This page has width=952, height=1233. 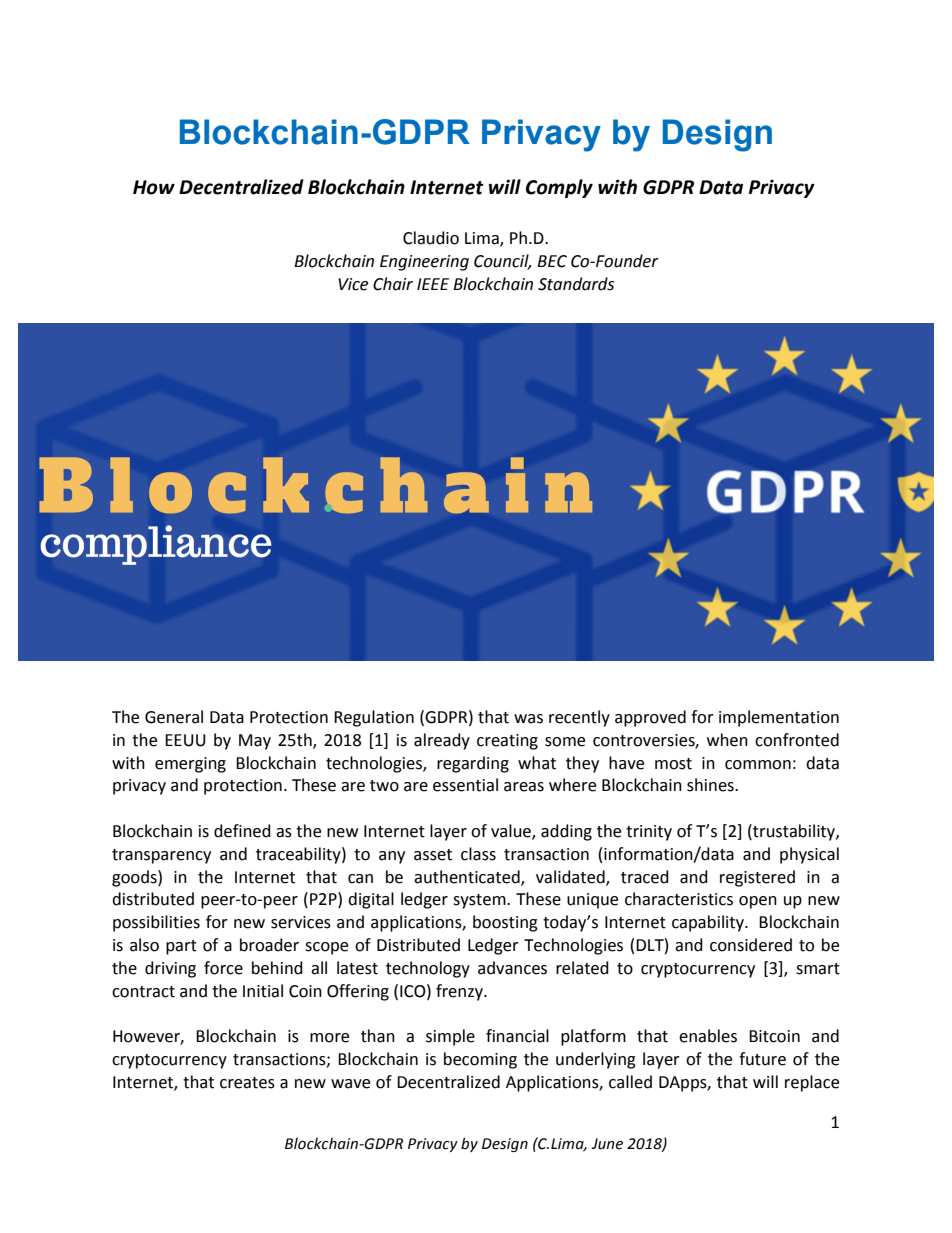 I want to click on future, so click(x=762, y=1059).
